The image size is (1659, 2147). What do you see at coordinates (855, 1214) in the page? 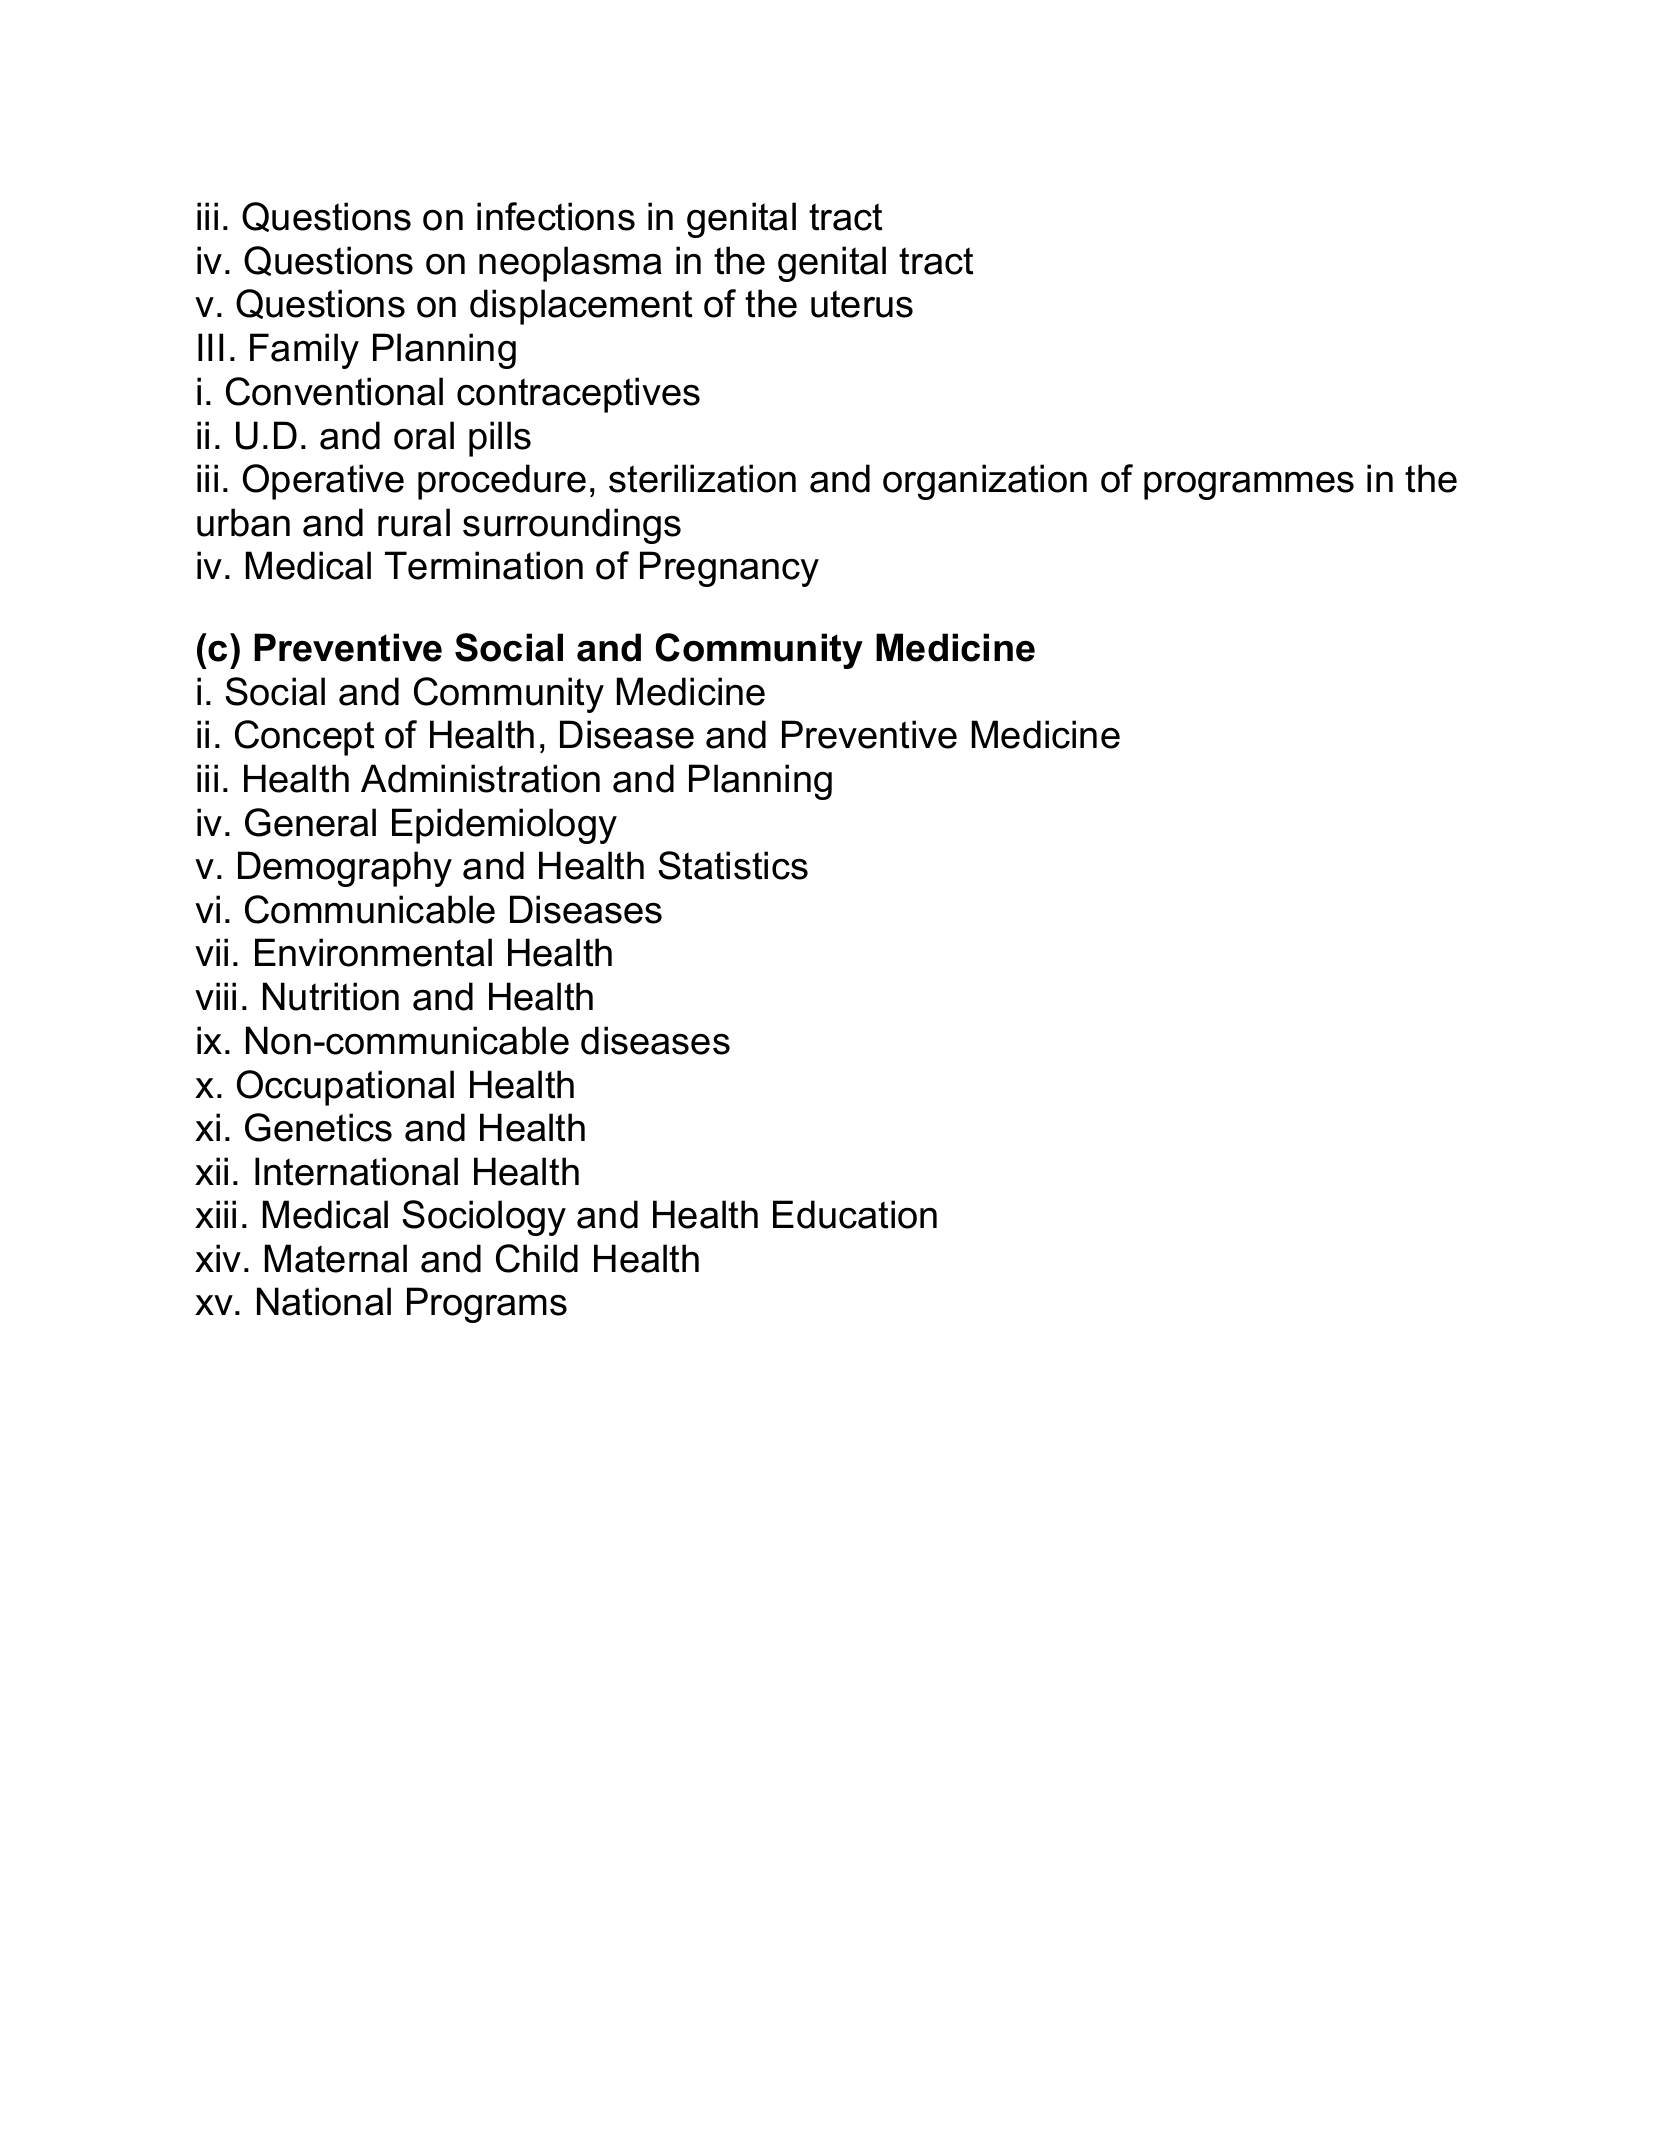
I see `Education` at bounding box center [855, 1214].
